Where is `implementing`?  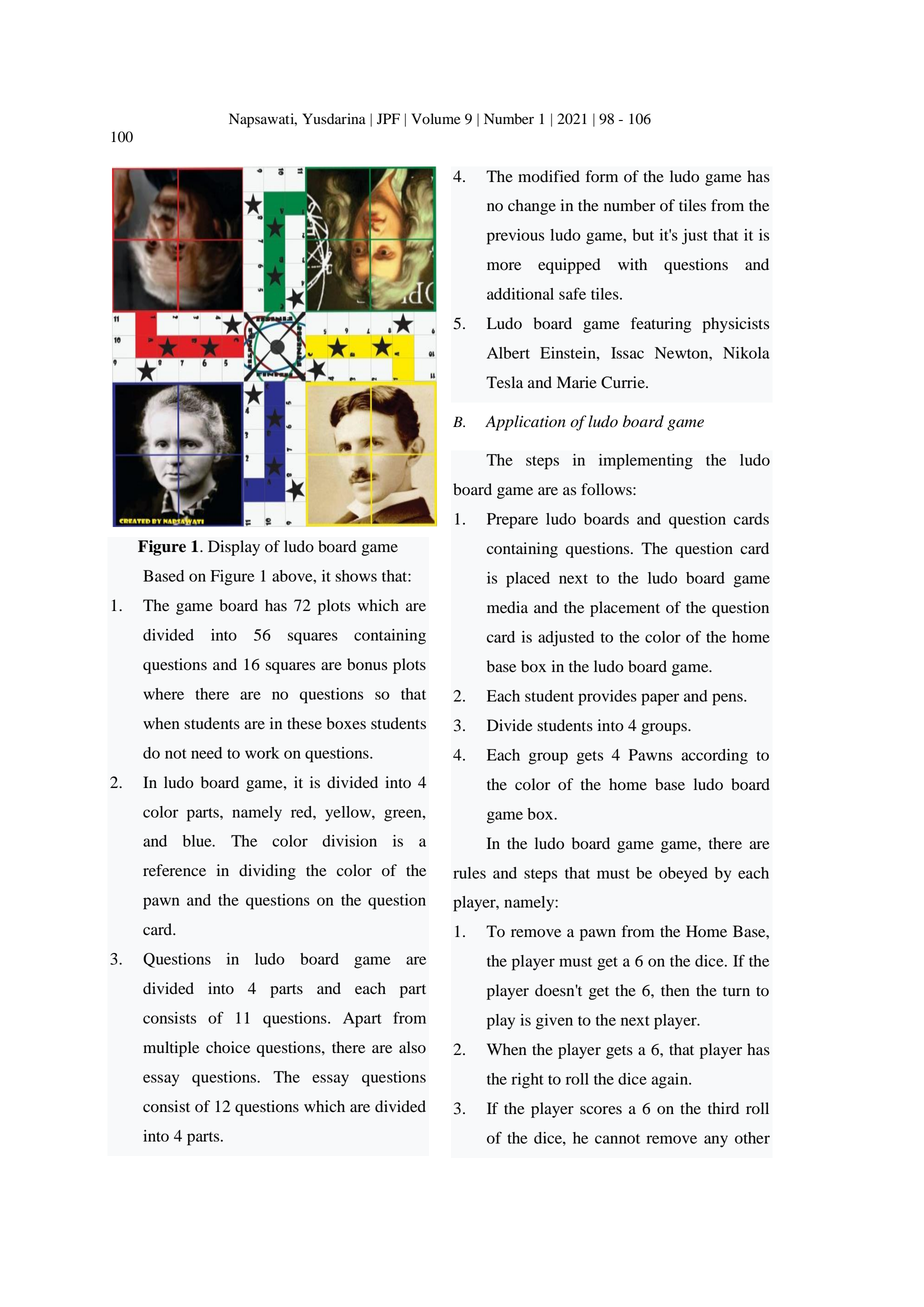
implementing is located at coordinates (646, 462).
